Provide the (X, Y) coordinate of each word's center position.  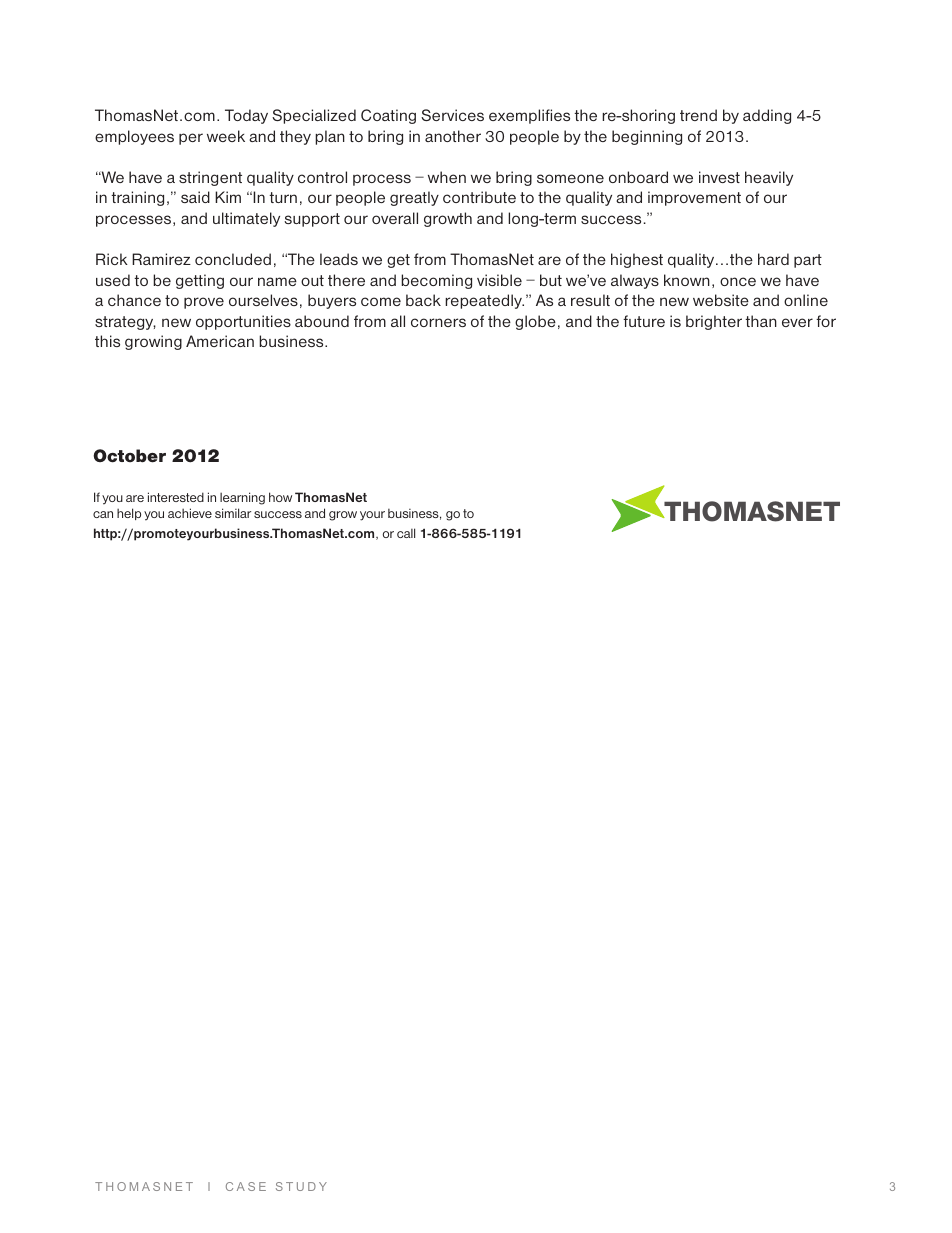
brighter (714, 322)
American (220, 341)
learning (242, 498)
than (761, 321)
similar (233, 513)
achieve (190, 513)
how (280, 497)
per (191, 139)
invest (719, 177)
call (406, 533)
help (129, 514)
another (453, 136)
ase (251, 1186)
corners (438, 322)
